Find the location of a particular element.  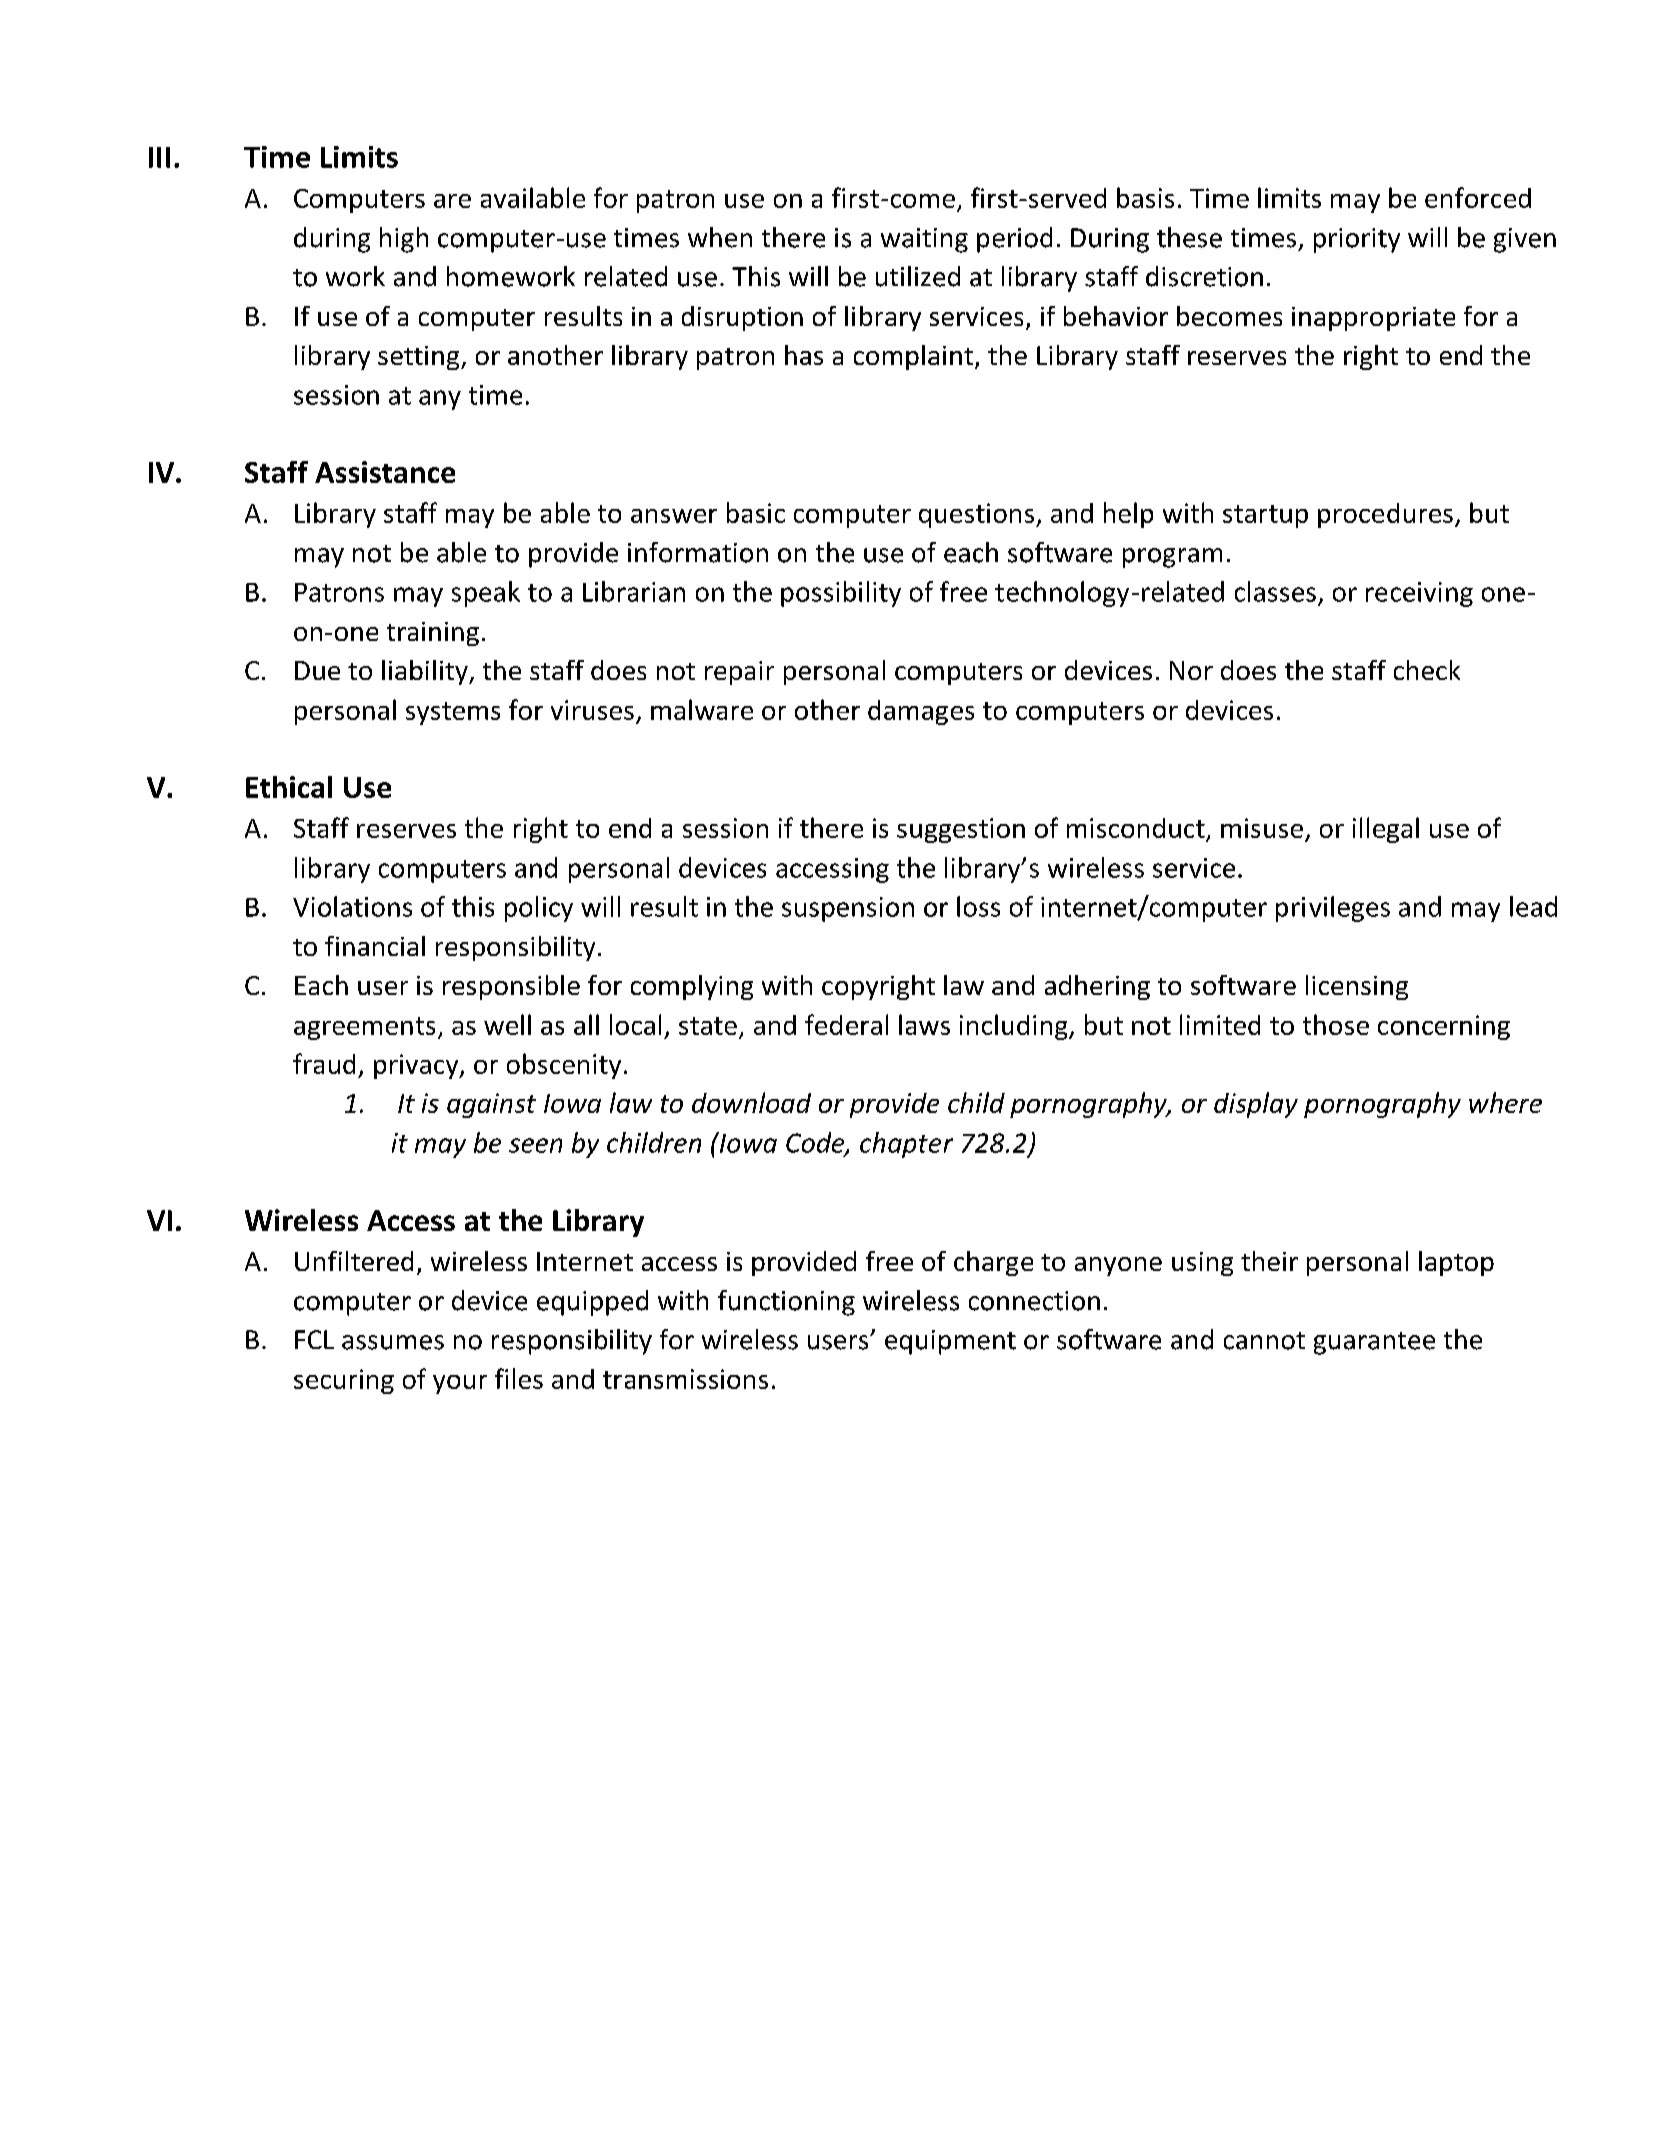

receiving is located at coordinates (1419, 594).
